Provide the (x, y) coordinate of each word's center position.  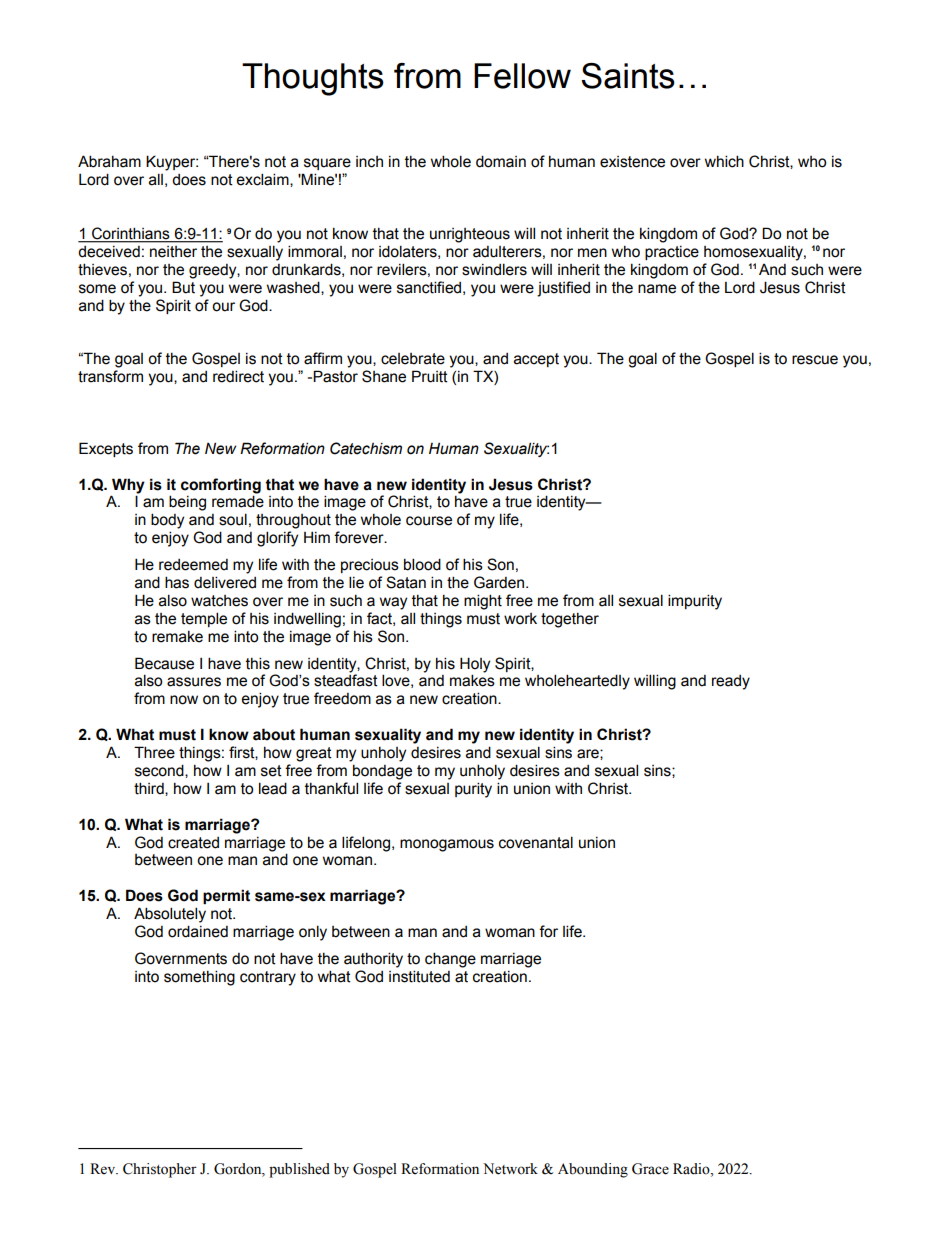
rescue (815, 360)
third (150, 789)
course (429, 521)
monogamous (447, 845)
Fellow (522, 76)
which (724, 161)
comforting (221, 486)
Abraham (109, 161)
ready (731, 682)
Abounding (593, 1170)
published (299, 1170)
